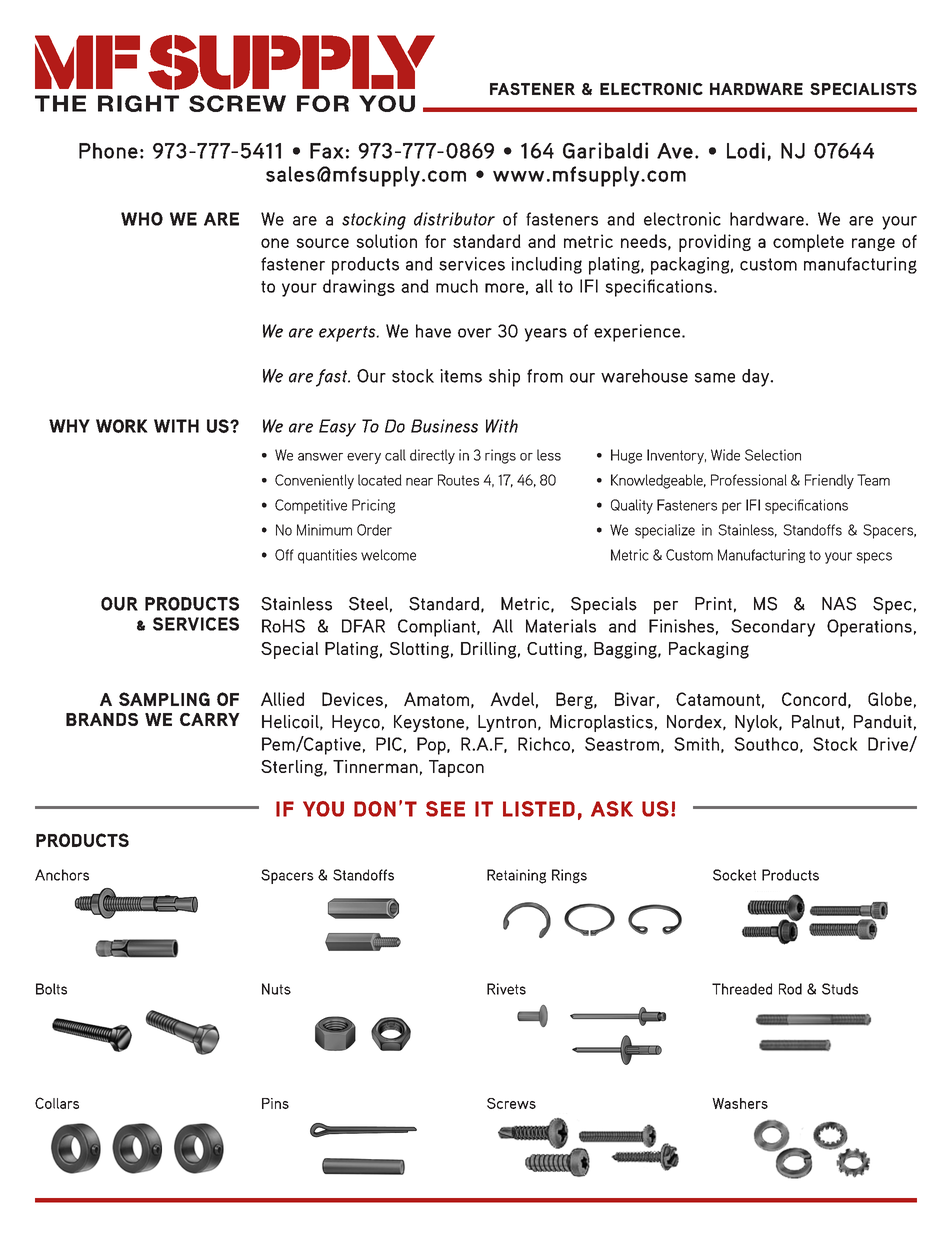  What do you see at coordinates (458, 480) in the image?
I see `Routes` at bounding box center [458, 480].
